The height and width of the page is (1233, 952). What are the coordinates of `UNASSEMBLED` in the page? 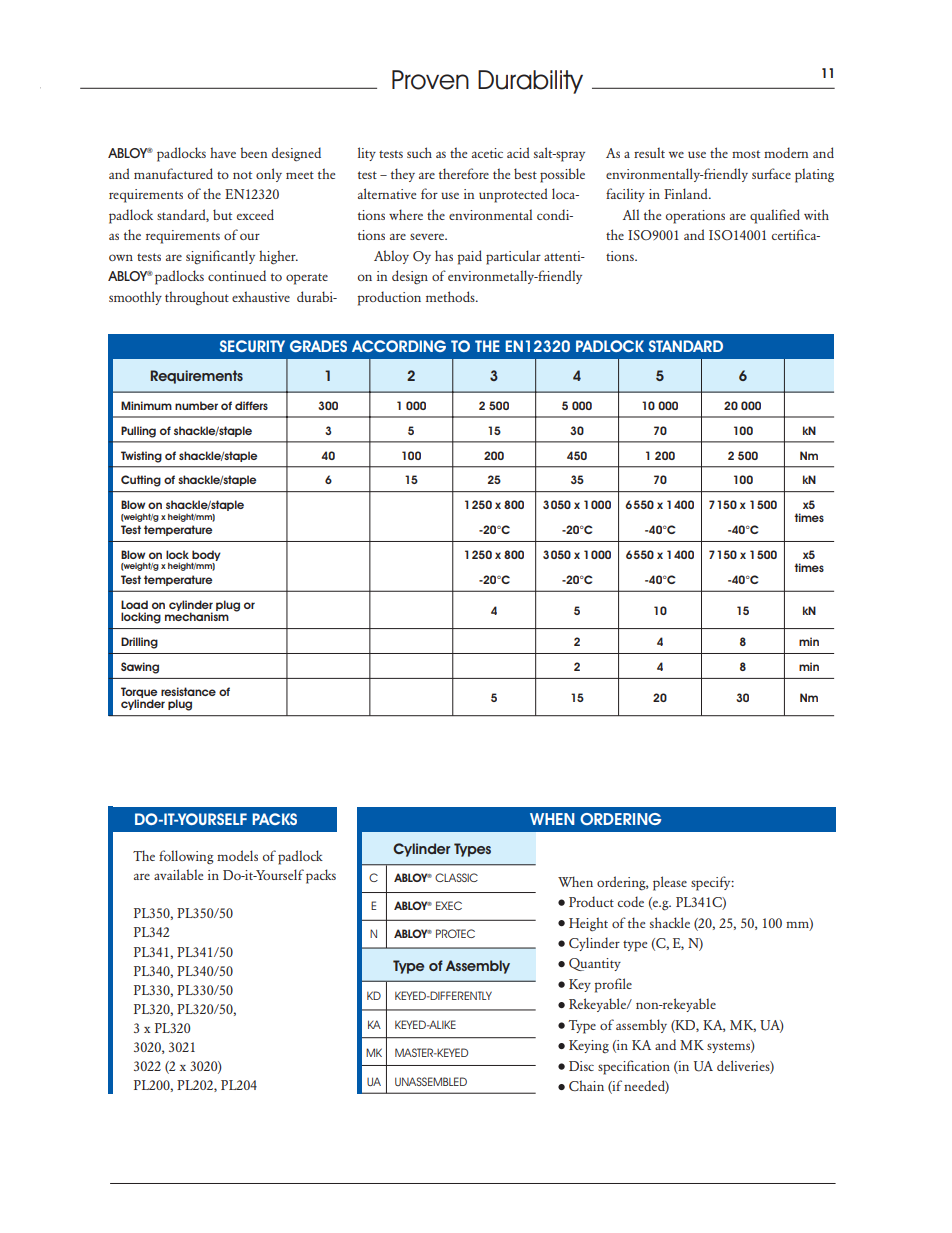 It's located at (431, 1081).
